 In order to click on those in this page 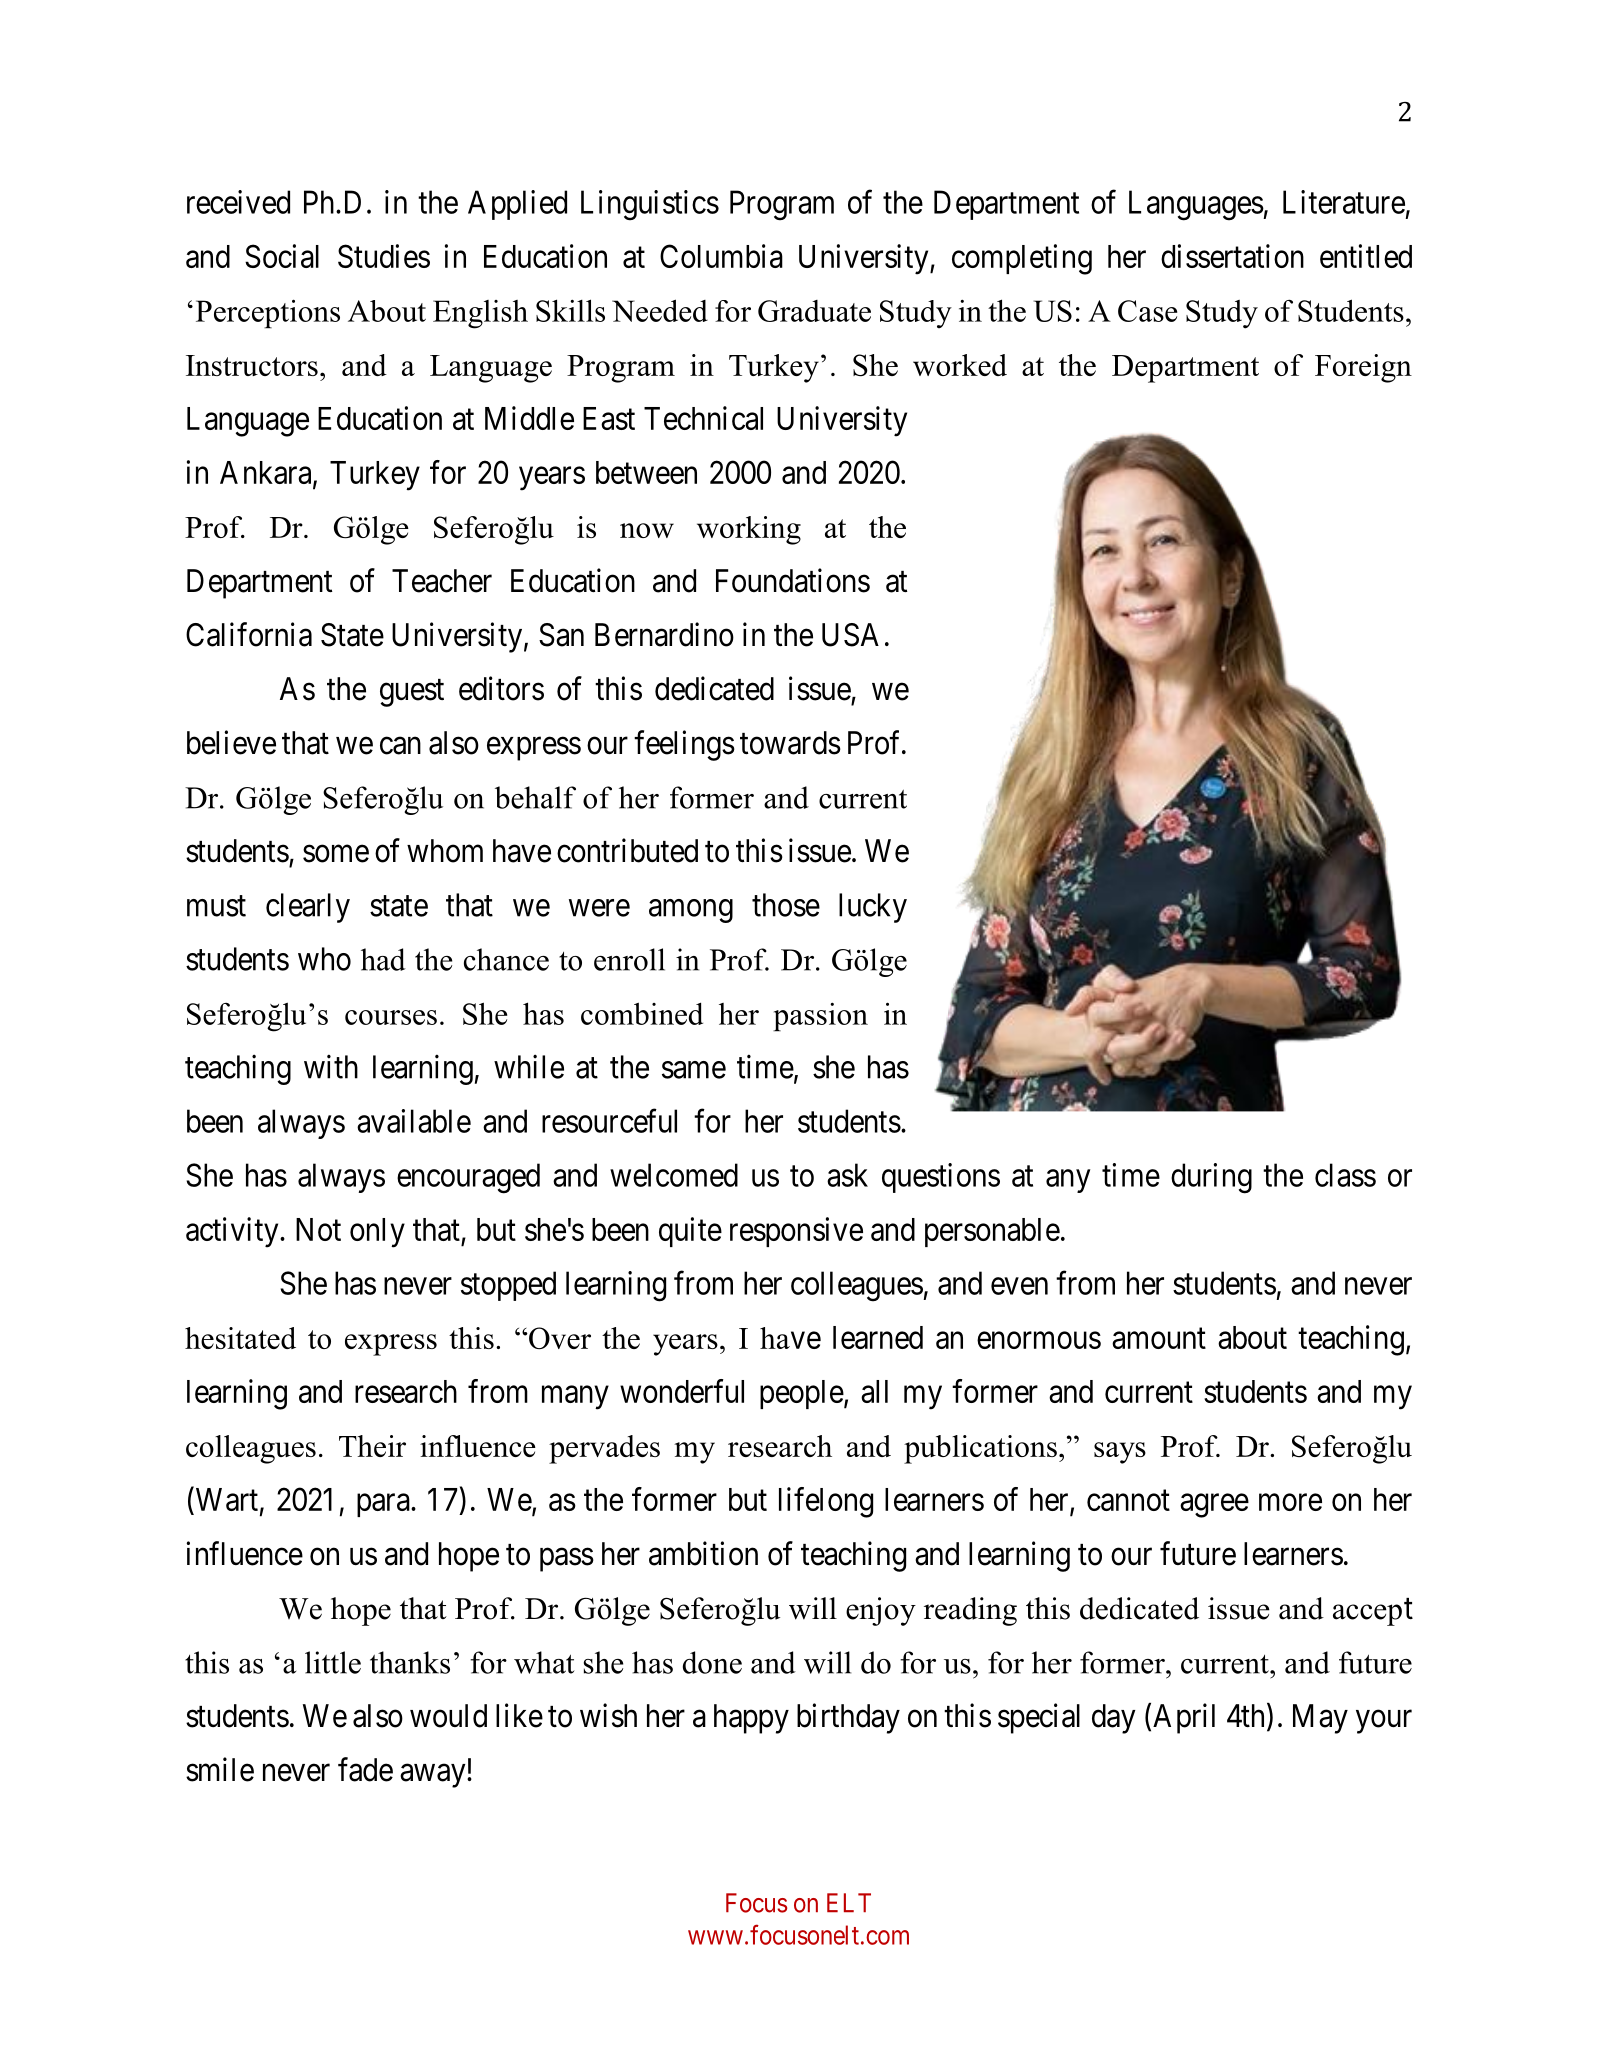, I will do `click(786, 905)`.
